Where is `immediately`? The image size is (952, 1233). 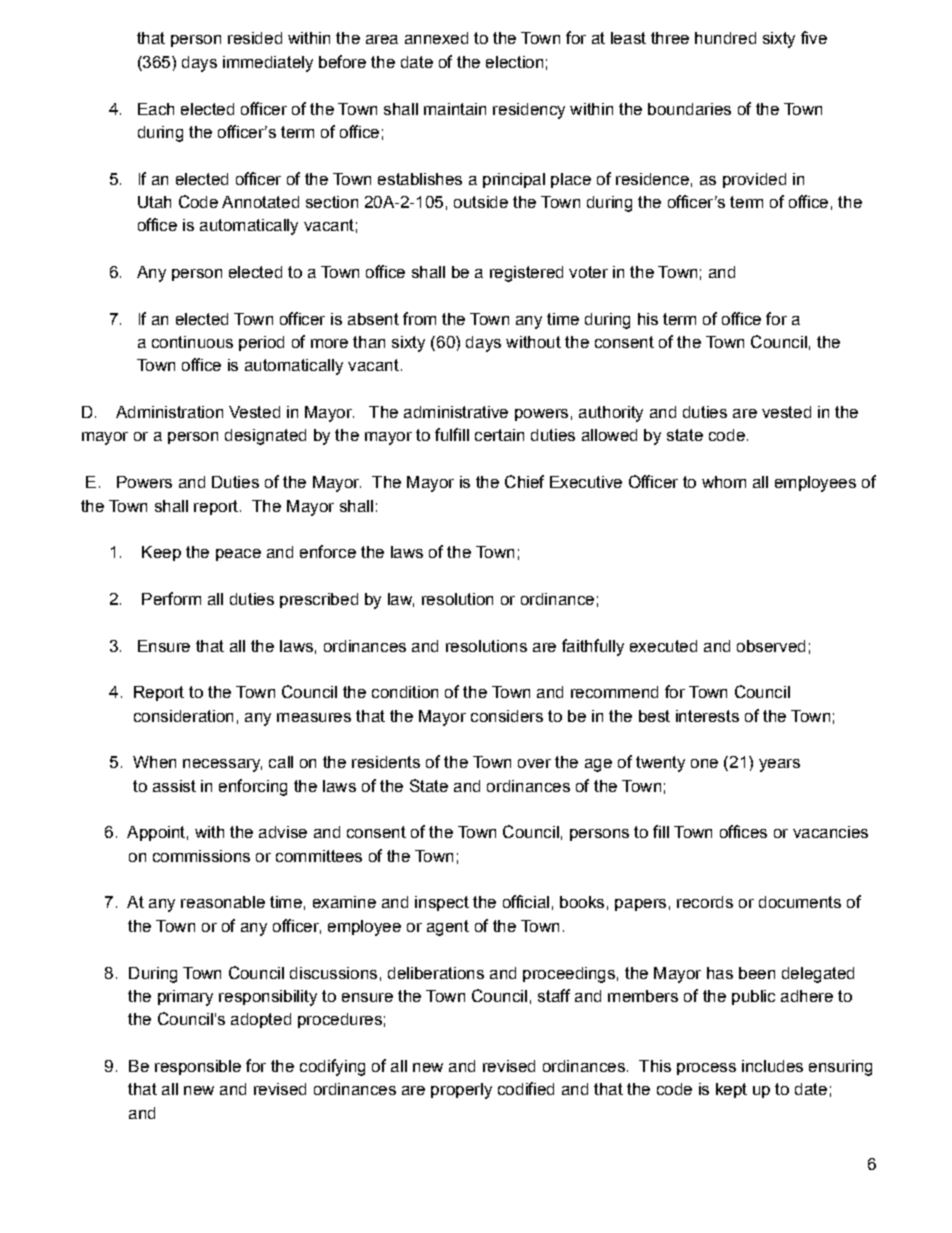 immediately is located at coordinates (268, 64).
